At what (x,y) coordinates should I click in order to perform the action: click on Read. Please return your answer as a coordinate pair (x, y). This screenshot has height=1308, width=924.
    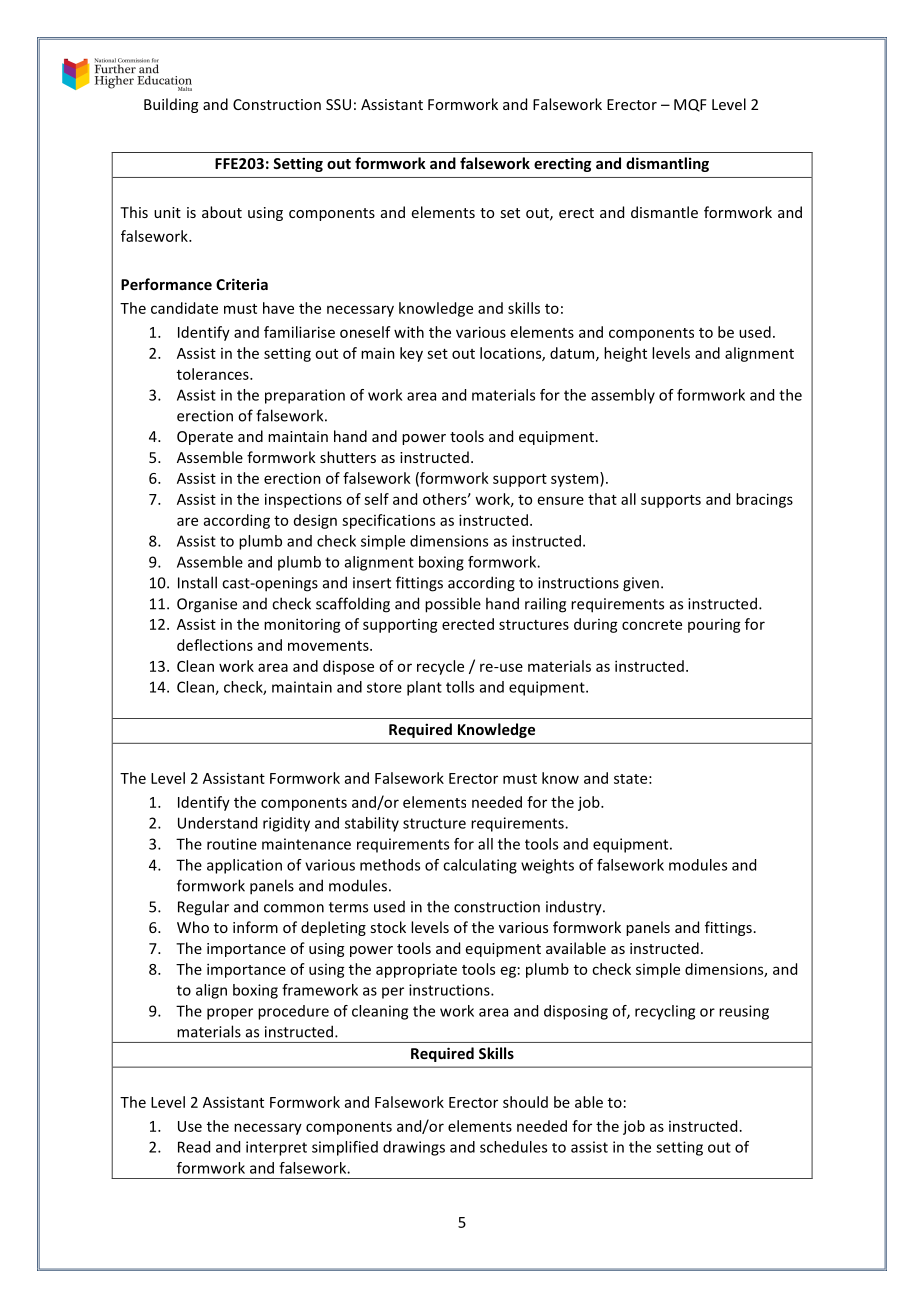
    Looking at the image, I should click on (194, 1147).
